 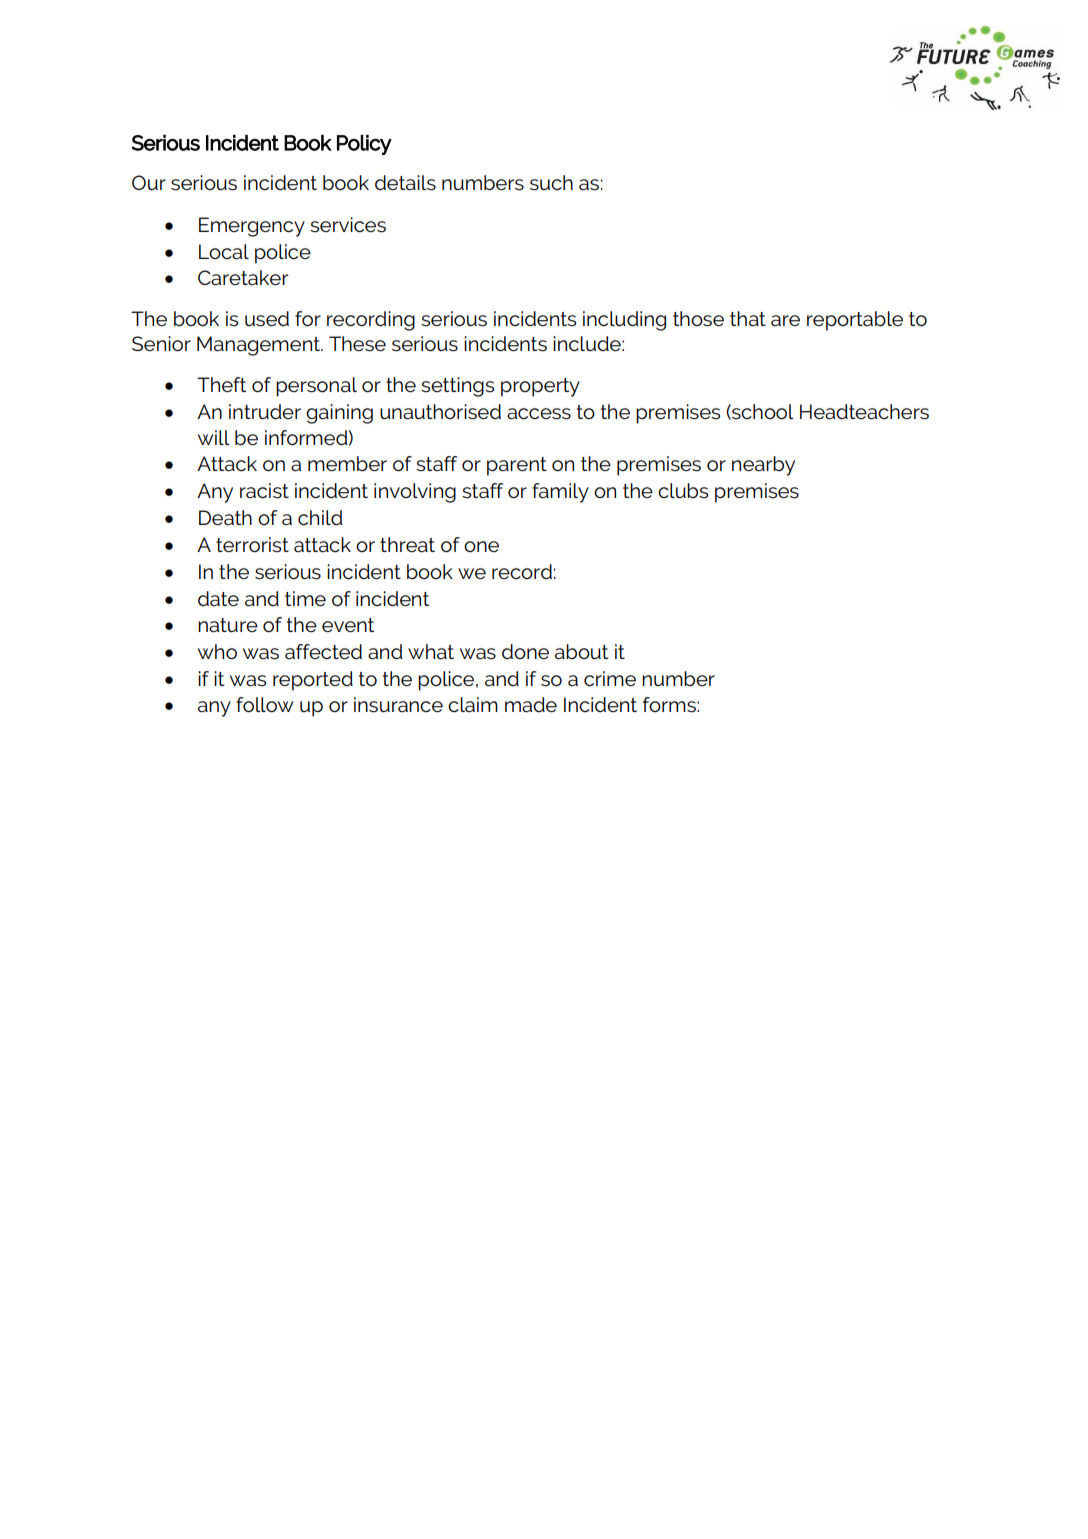 What do you see at coordinates (265, 705) in the screenshot?
I see `follow` at bounding box center [265, 705].
